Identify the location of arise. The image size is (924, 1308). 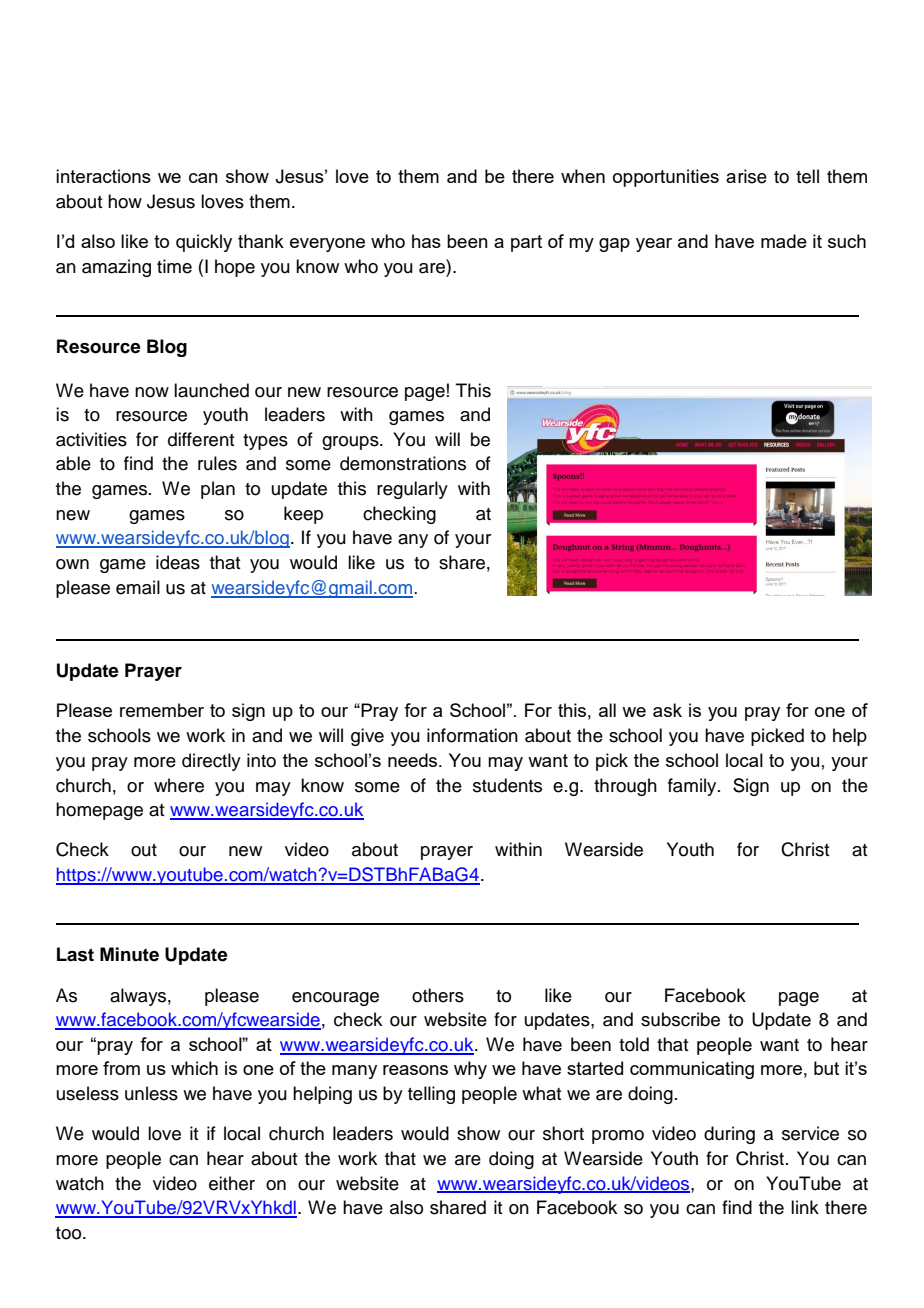
(746, 176).
